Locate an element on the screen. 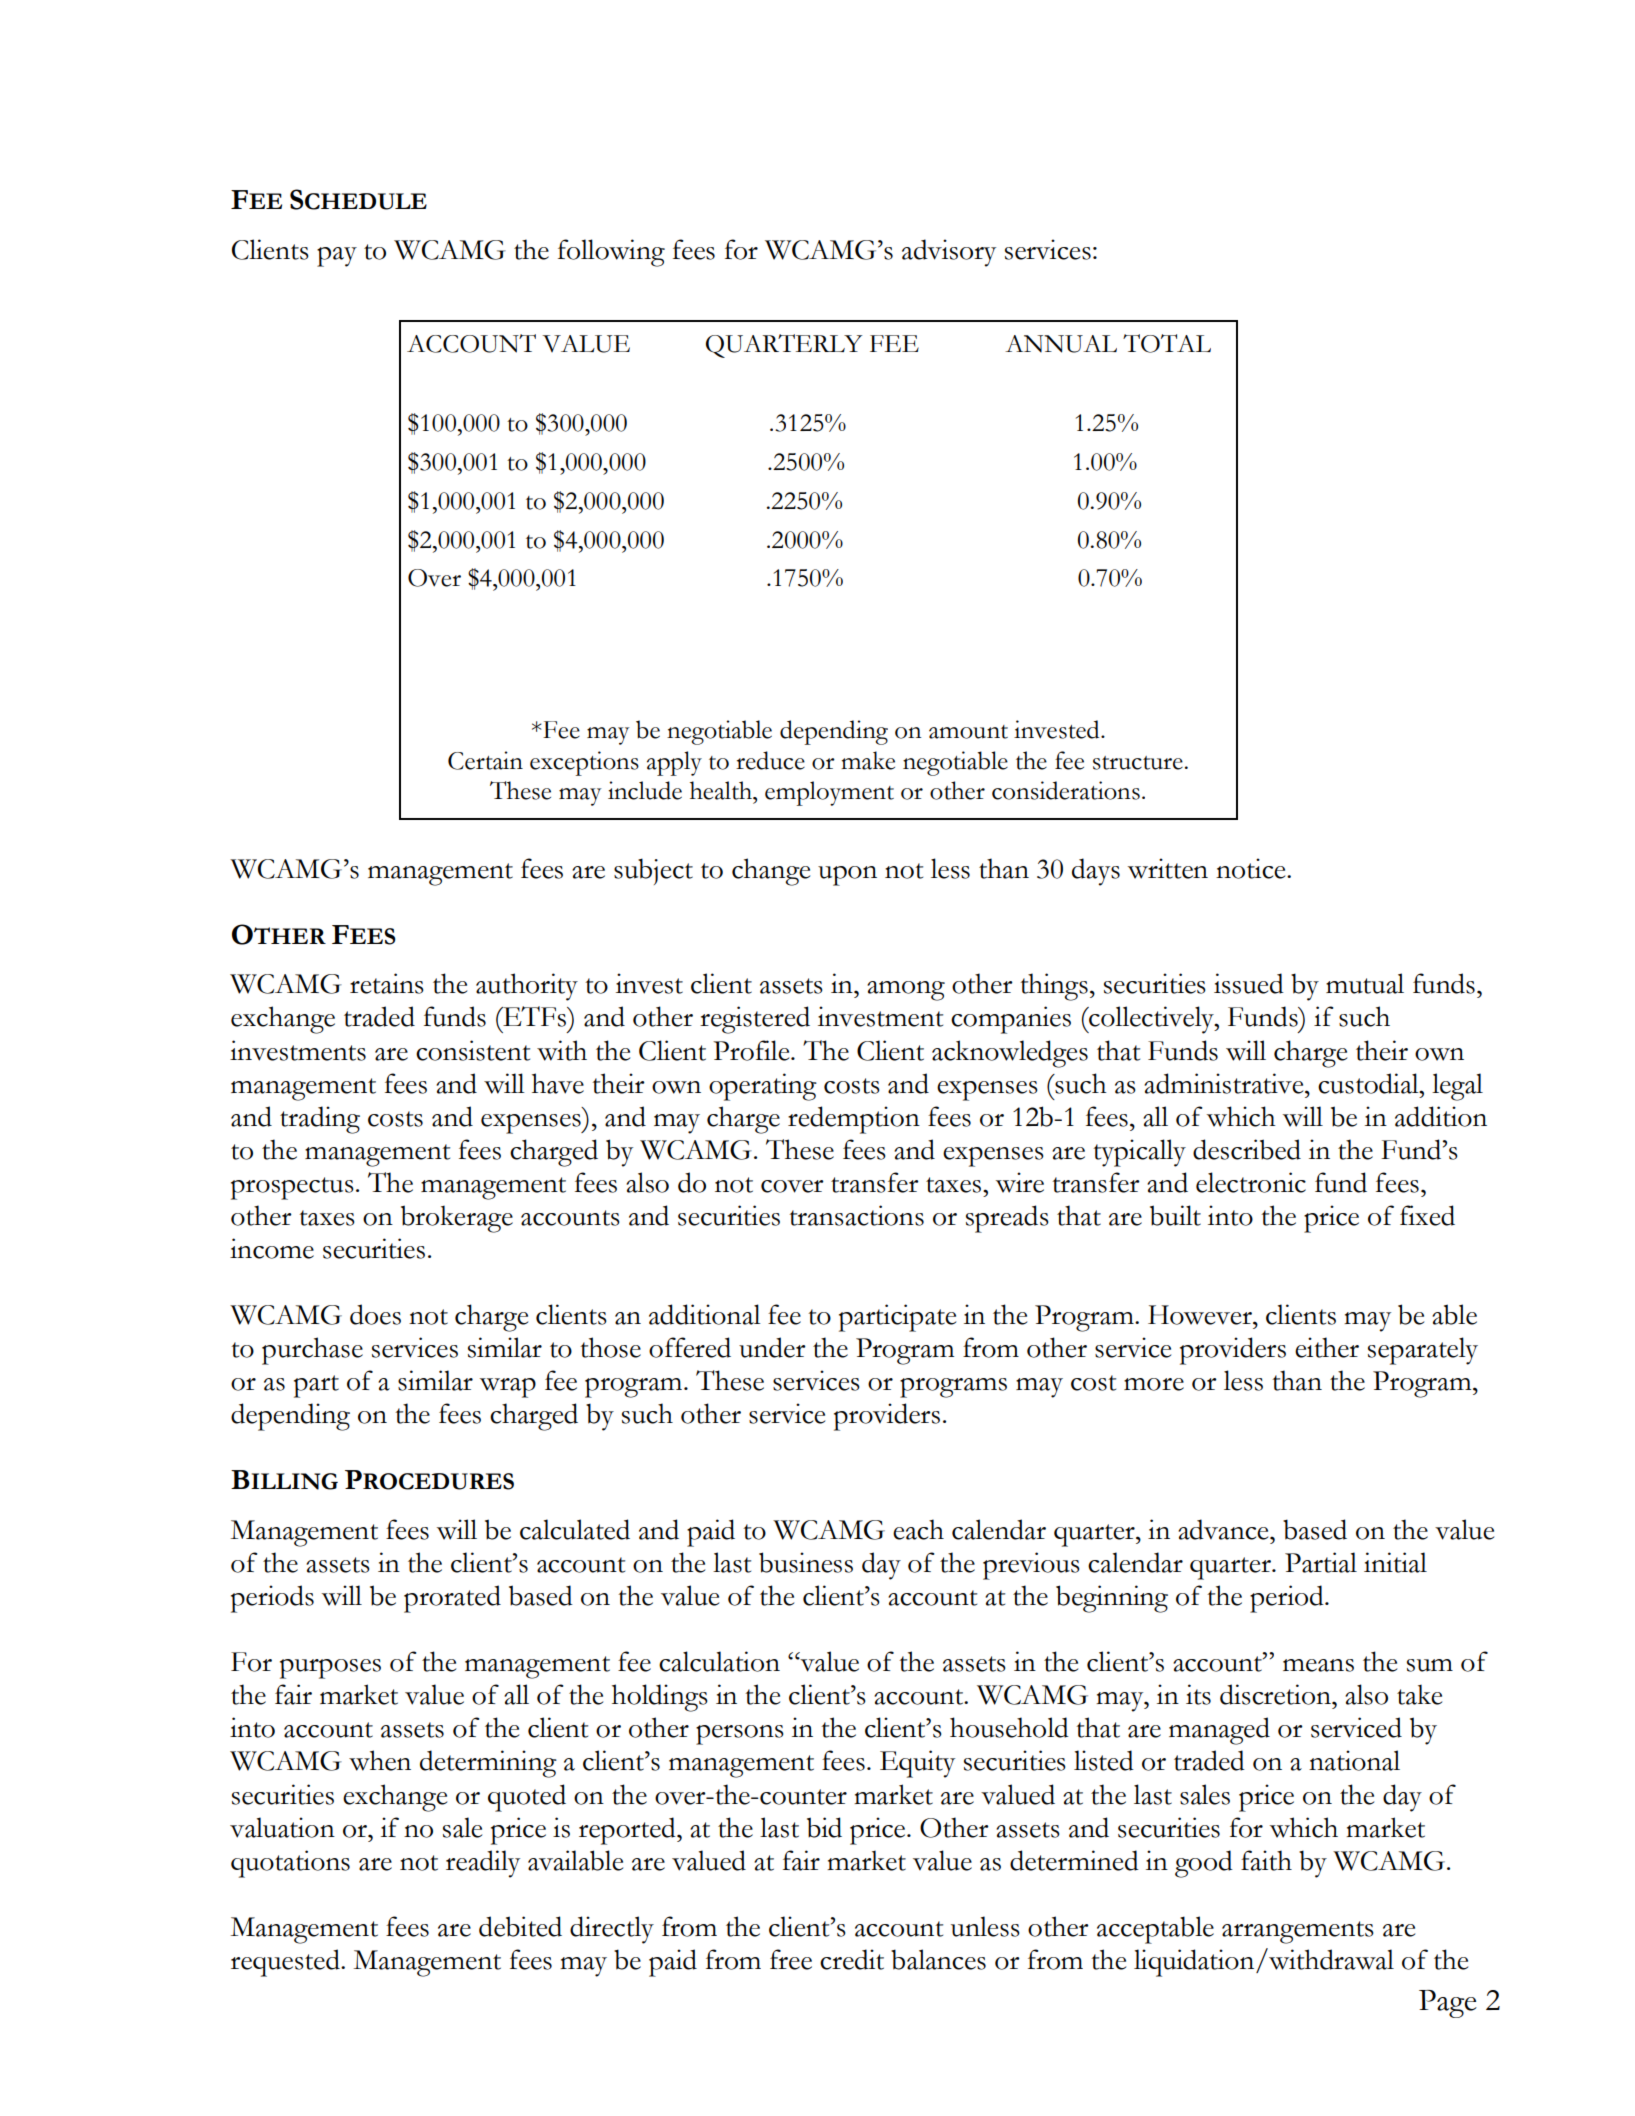 The width and height of the screenshot is (1635, 2116). Certain is located at coordinates (485, 760).
